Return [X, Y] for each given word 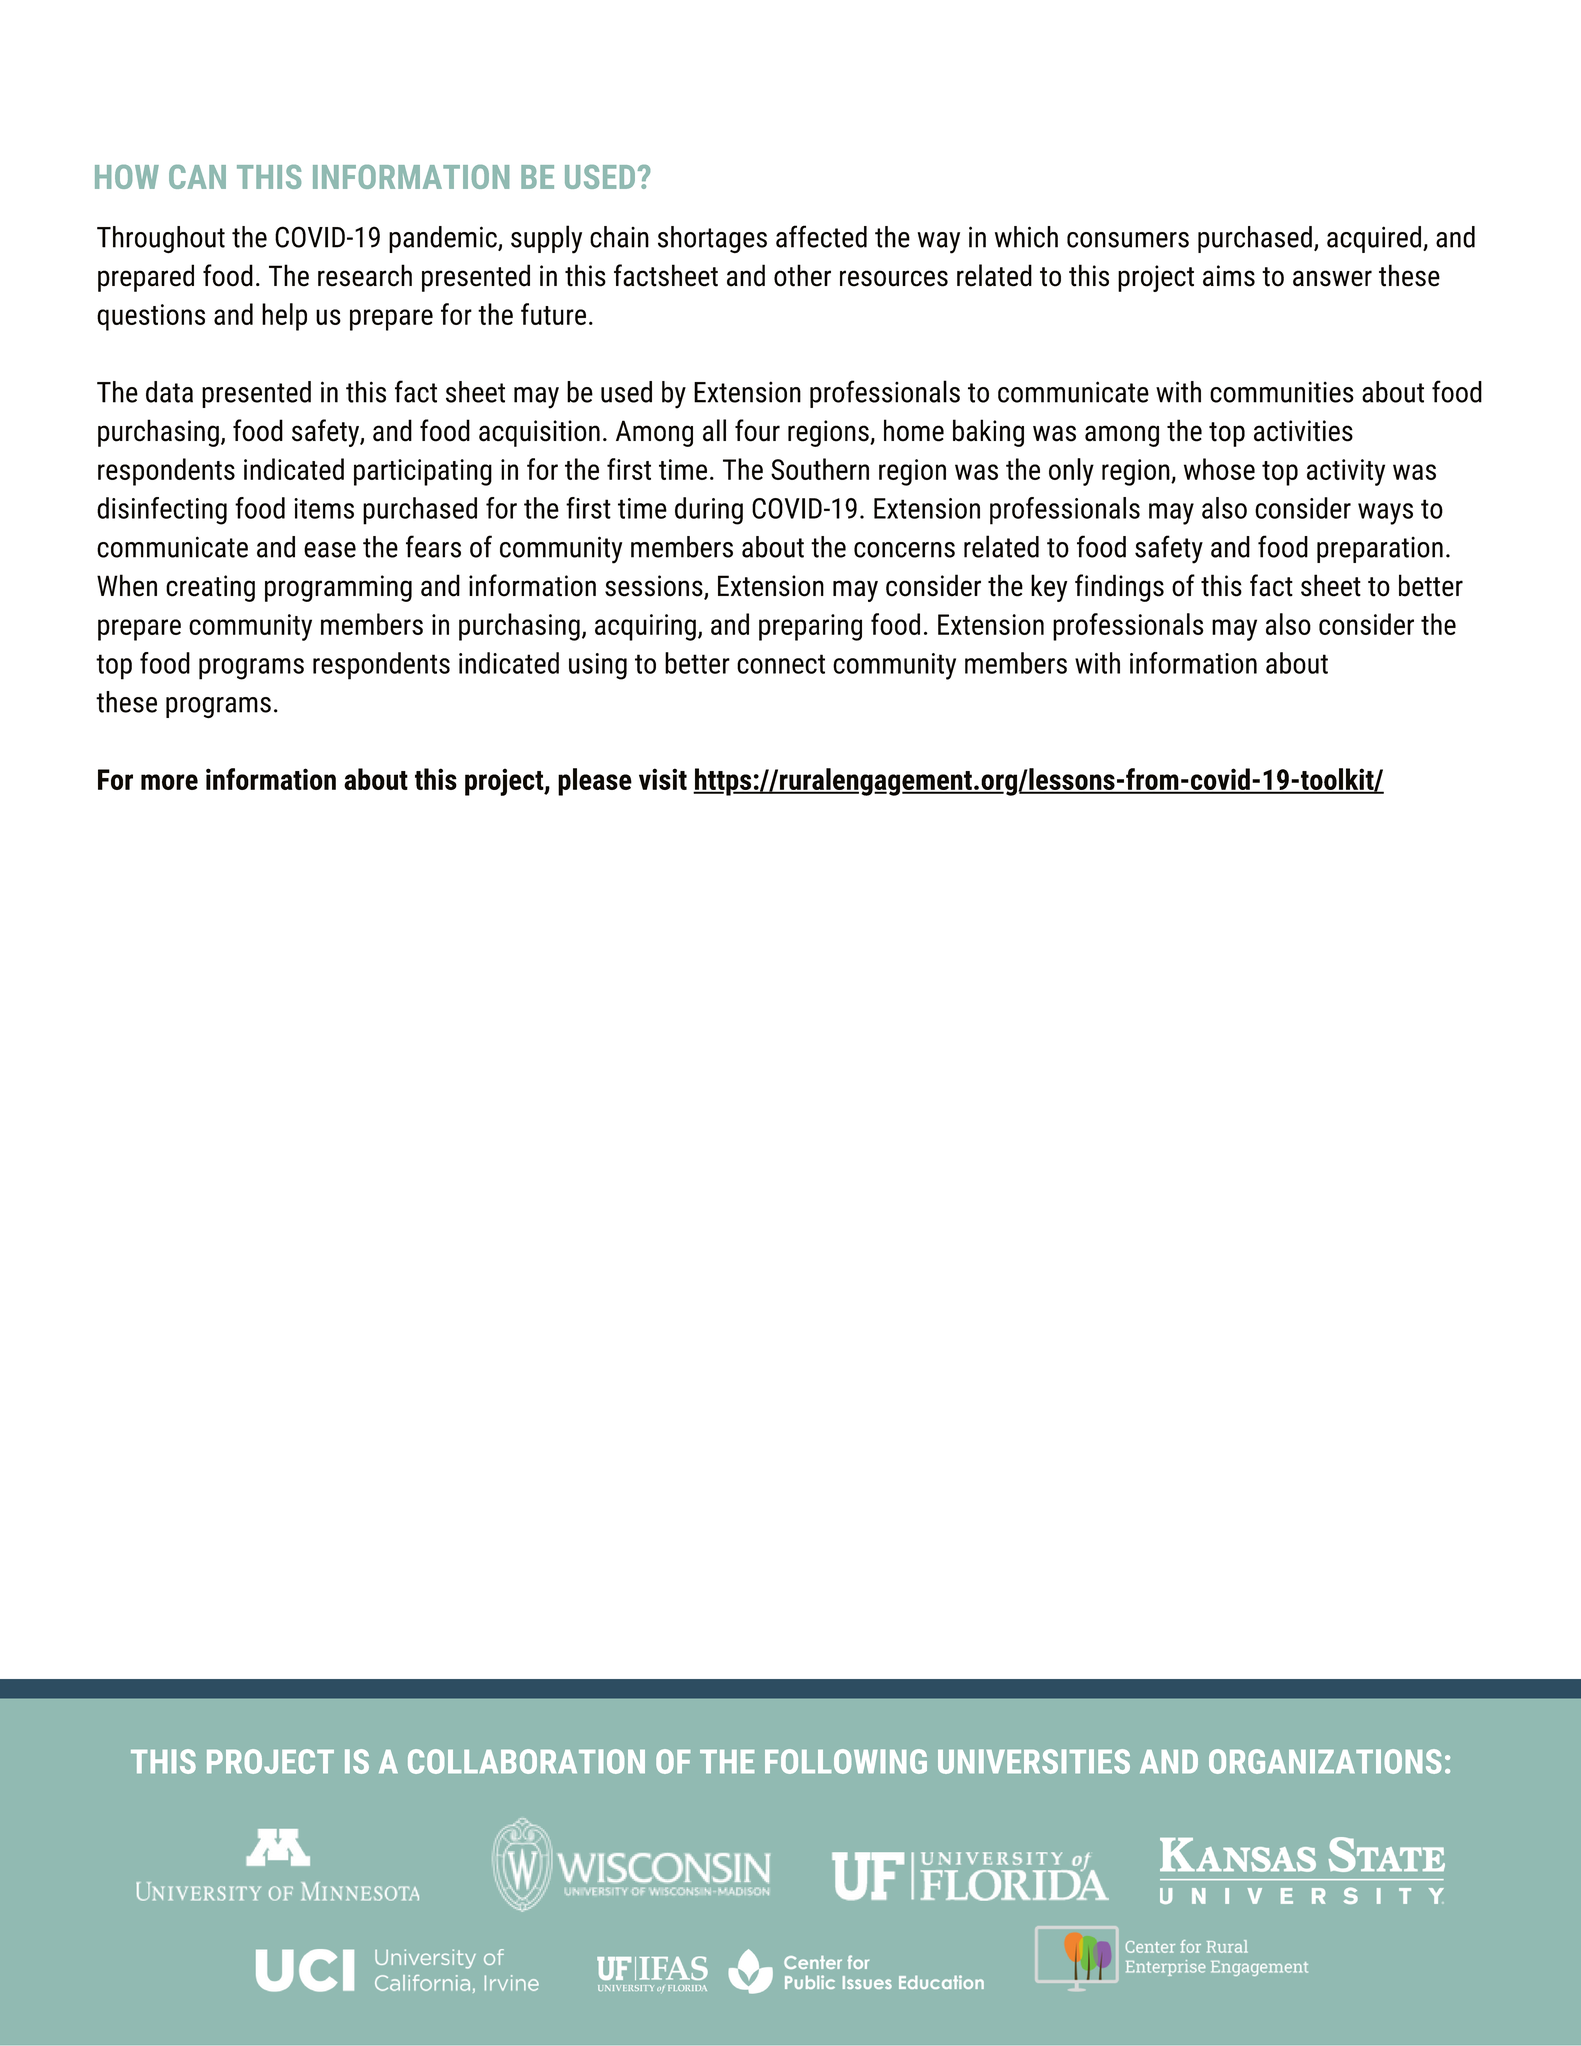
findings [1119, 588]
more [169, 782]
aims [1229, 276]
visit [663, 779]
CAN [197, 177]
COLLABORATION [526, 1761]
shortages [712, 239]
